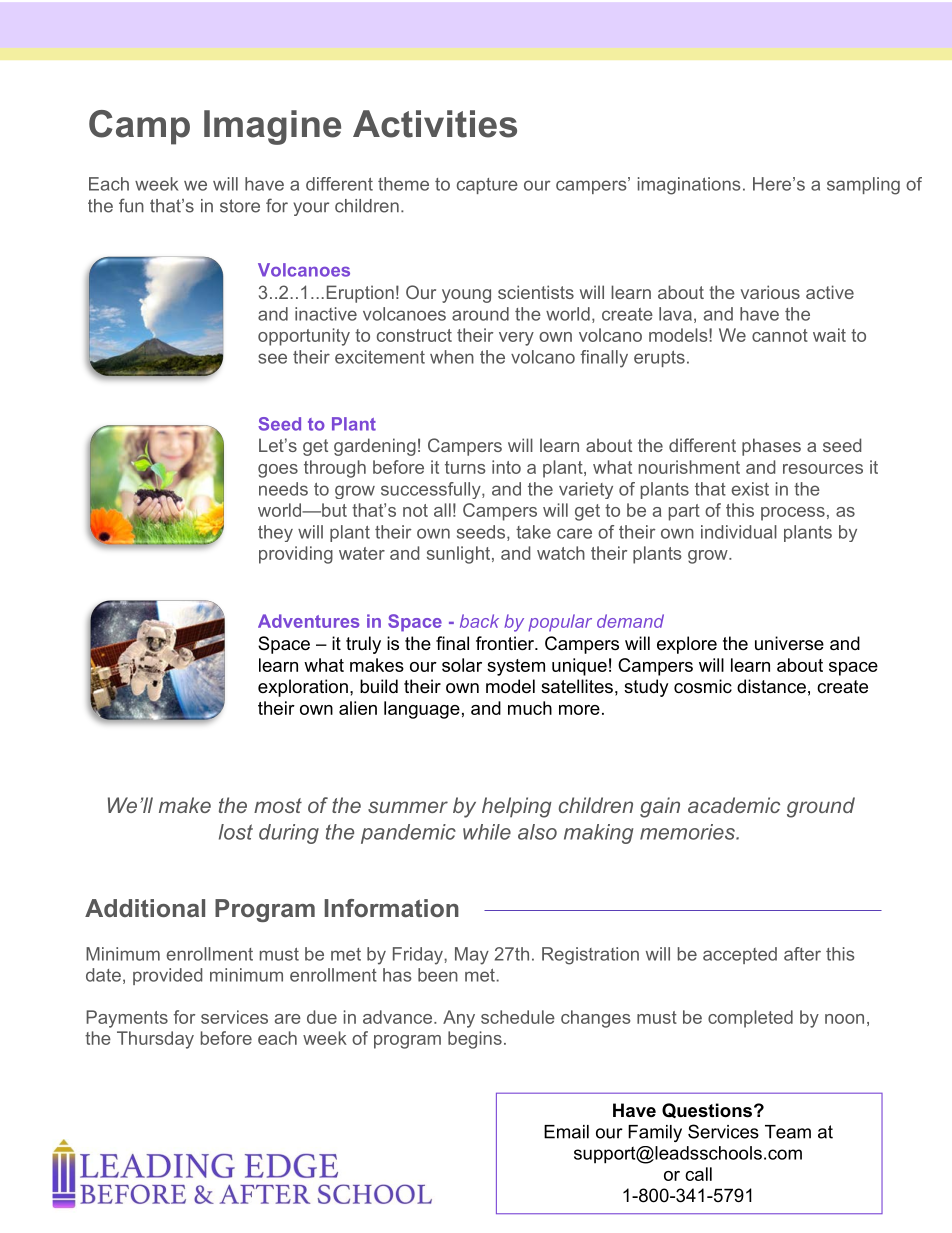 Image resolution: width=952 pixels, height=1233 pixels. Describe the element at coordinates (309, 621) in the screenshot. I see `Adventures` at that location.
